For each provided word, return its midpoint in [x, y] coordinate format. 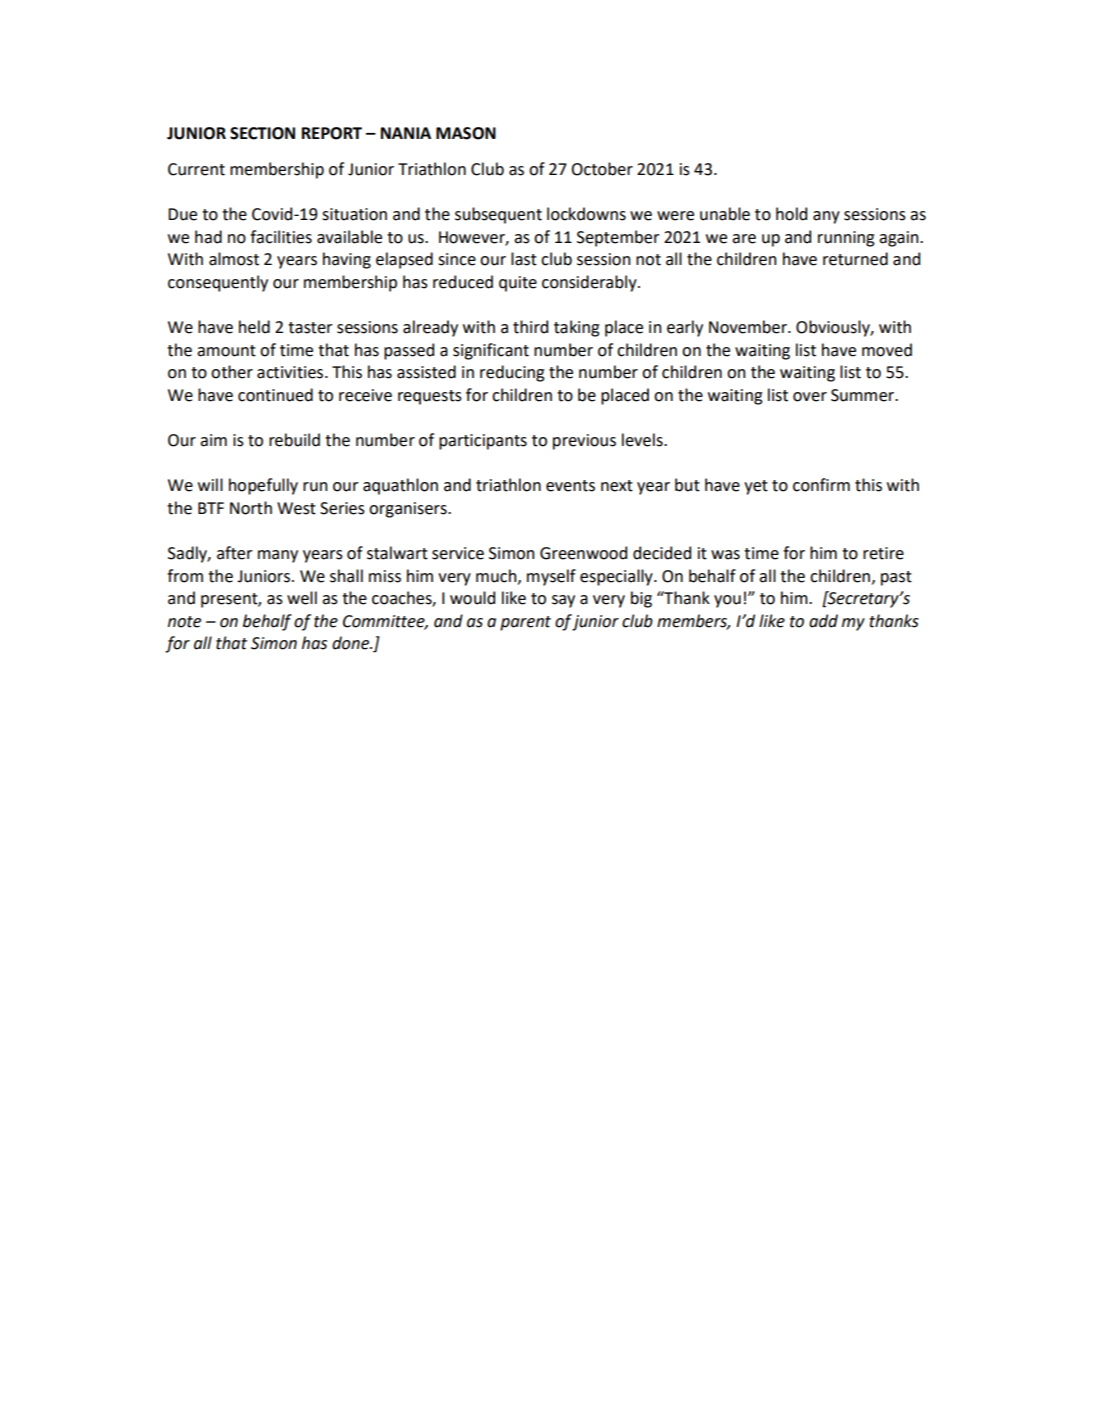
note [184, 622]
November [749, 327]
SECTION [262, 133]
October [602, 169]
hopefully [263, 486]
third [530, 327]
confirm [821, 485]
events [570, 486]
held [254, 327]
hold [791, 214]
